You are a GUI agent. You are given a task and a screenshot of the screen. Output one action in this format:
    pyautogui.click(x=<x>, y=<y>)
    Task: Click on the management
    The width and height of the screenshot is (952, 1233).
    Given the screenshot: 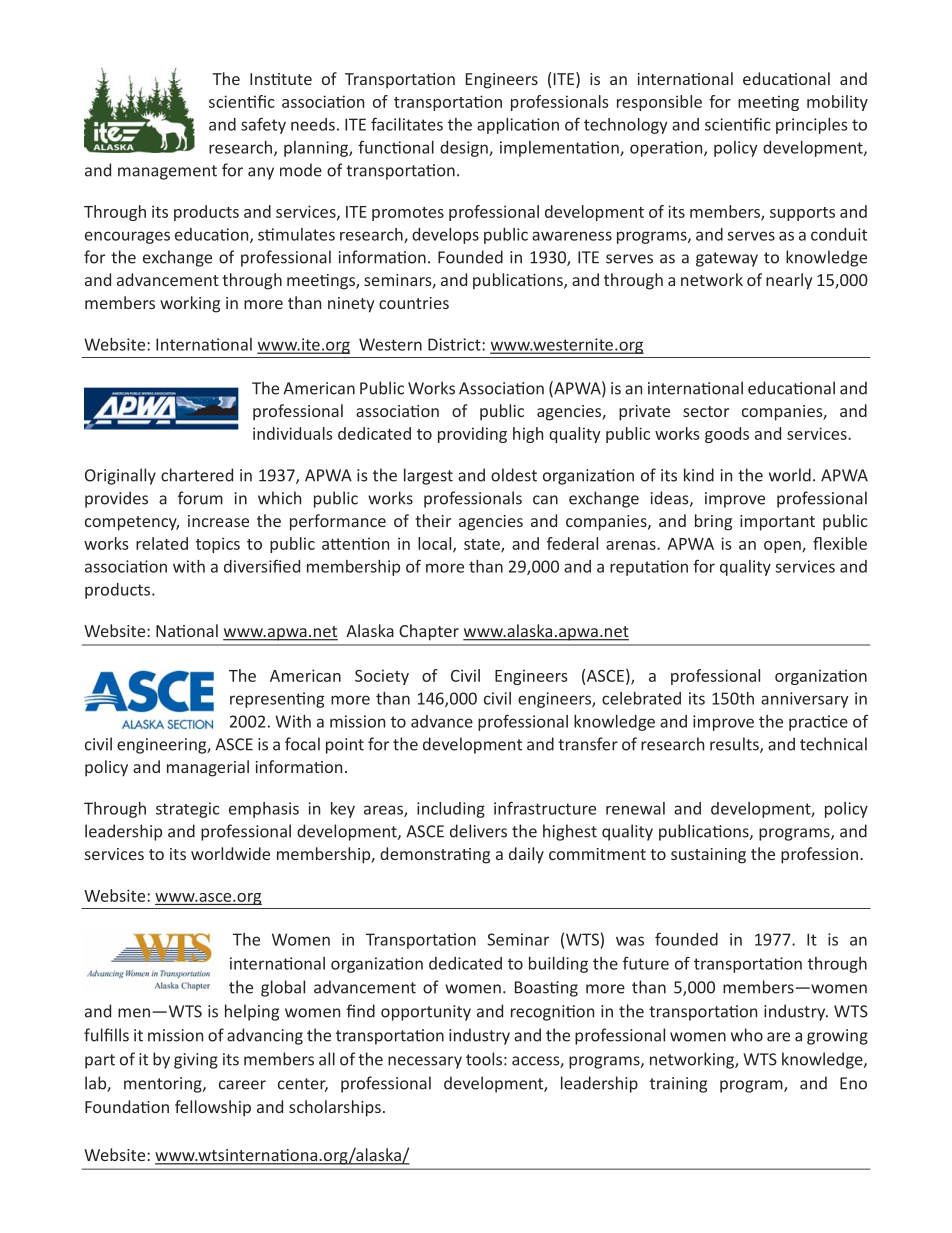 What is the action you would take?
    pyautogui.click(x=167, y=172)
